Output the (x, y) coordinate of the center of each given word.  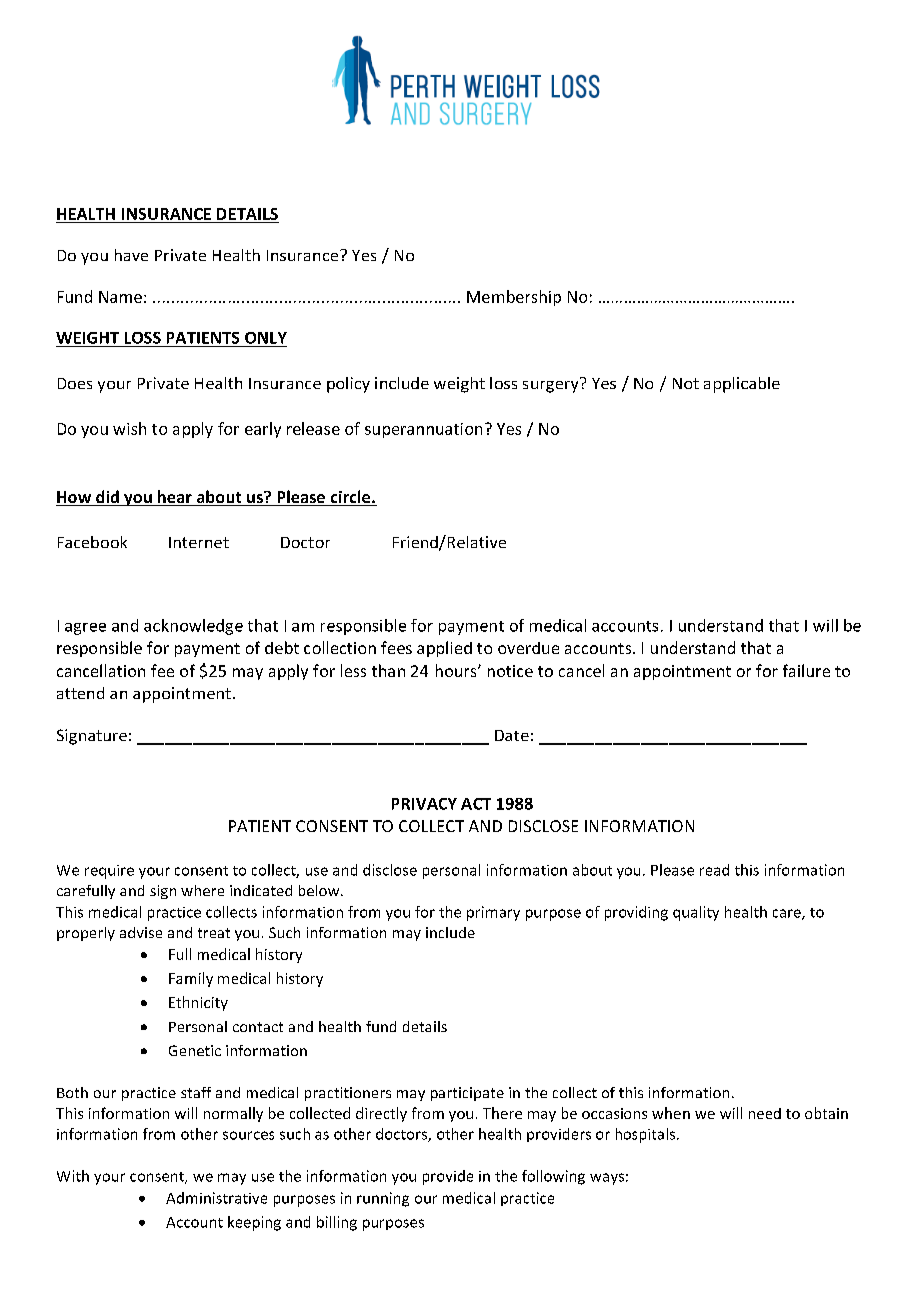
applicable (742, 385)
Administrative (216, 1198)
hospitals (647, 1135)
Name (120, 297)
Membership (514, 298)
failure (806, 670)
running (383, 1199)
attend (80, 693)
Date (512, 735)
